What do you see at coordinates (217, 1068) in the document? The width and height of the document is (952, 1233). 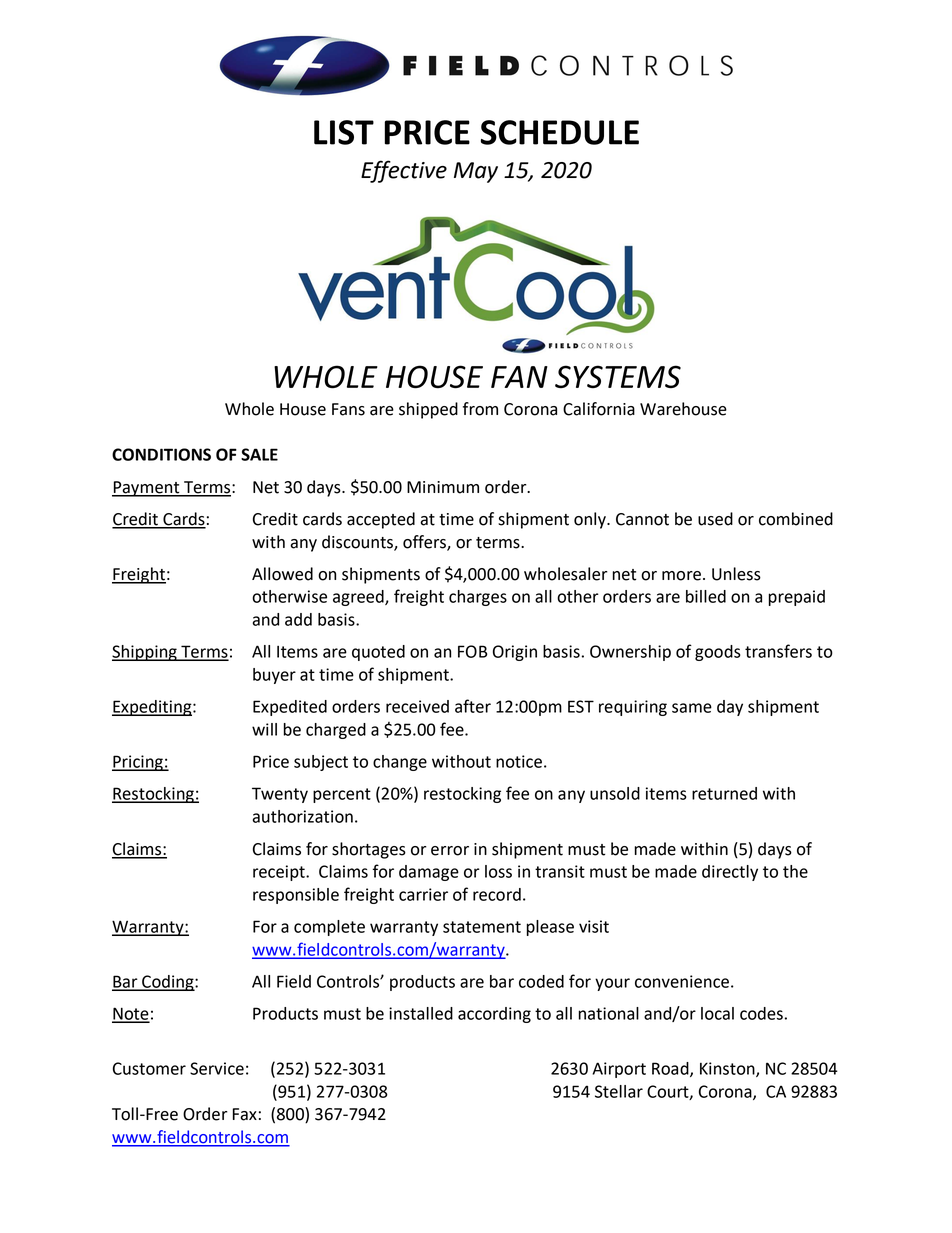 I see `Service` at bounding box center [217, 1068].
